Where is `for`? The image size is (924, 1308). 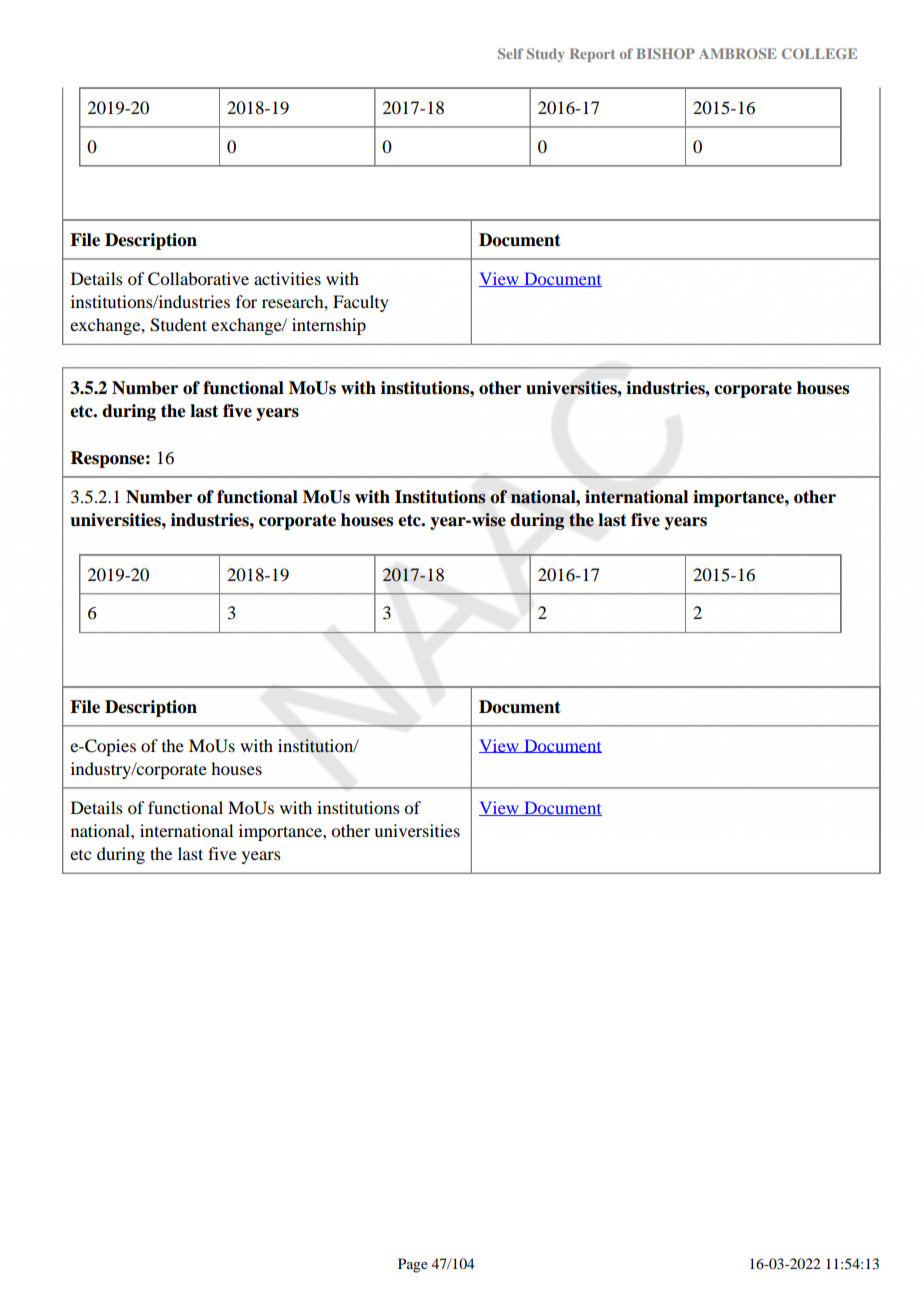
for is located at coordinates (246, 301).
